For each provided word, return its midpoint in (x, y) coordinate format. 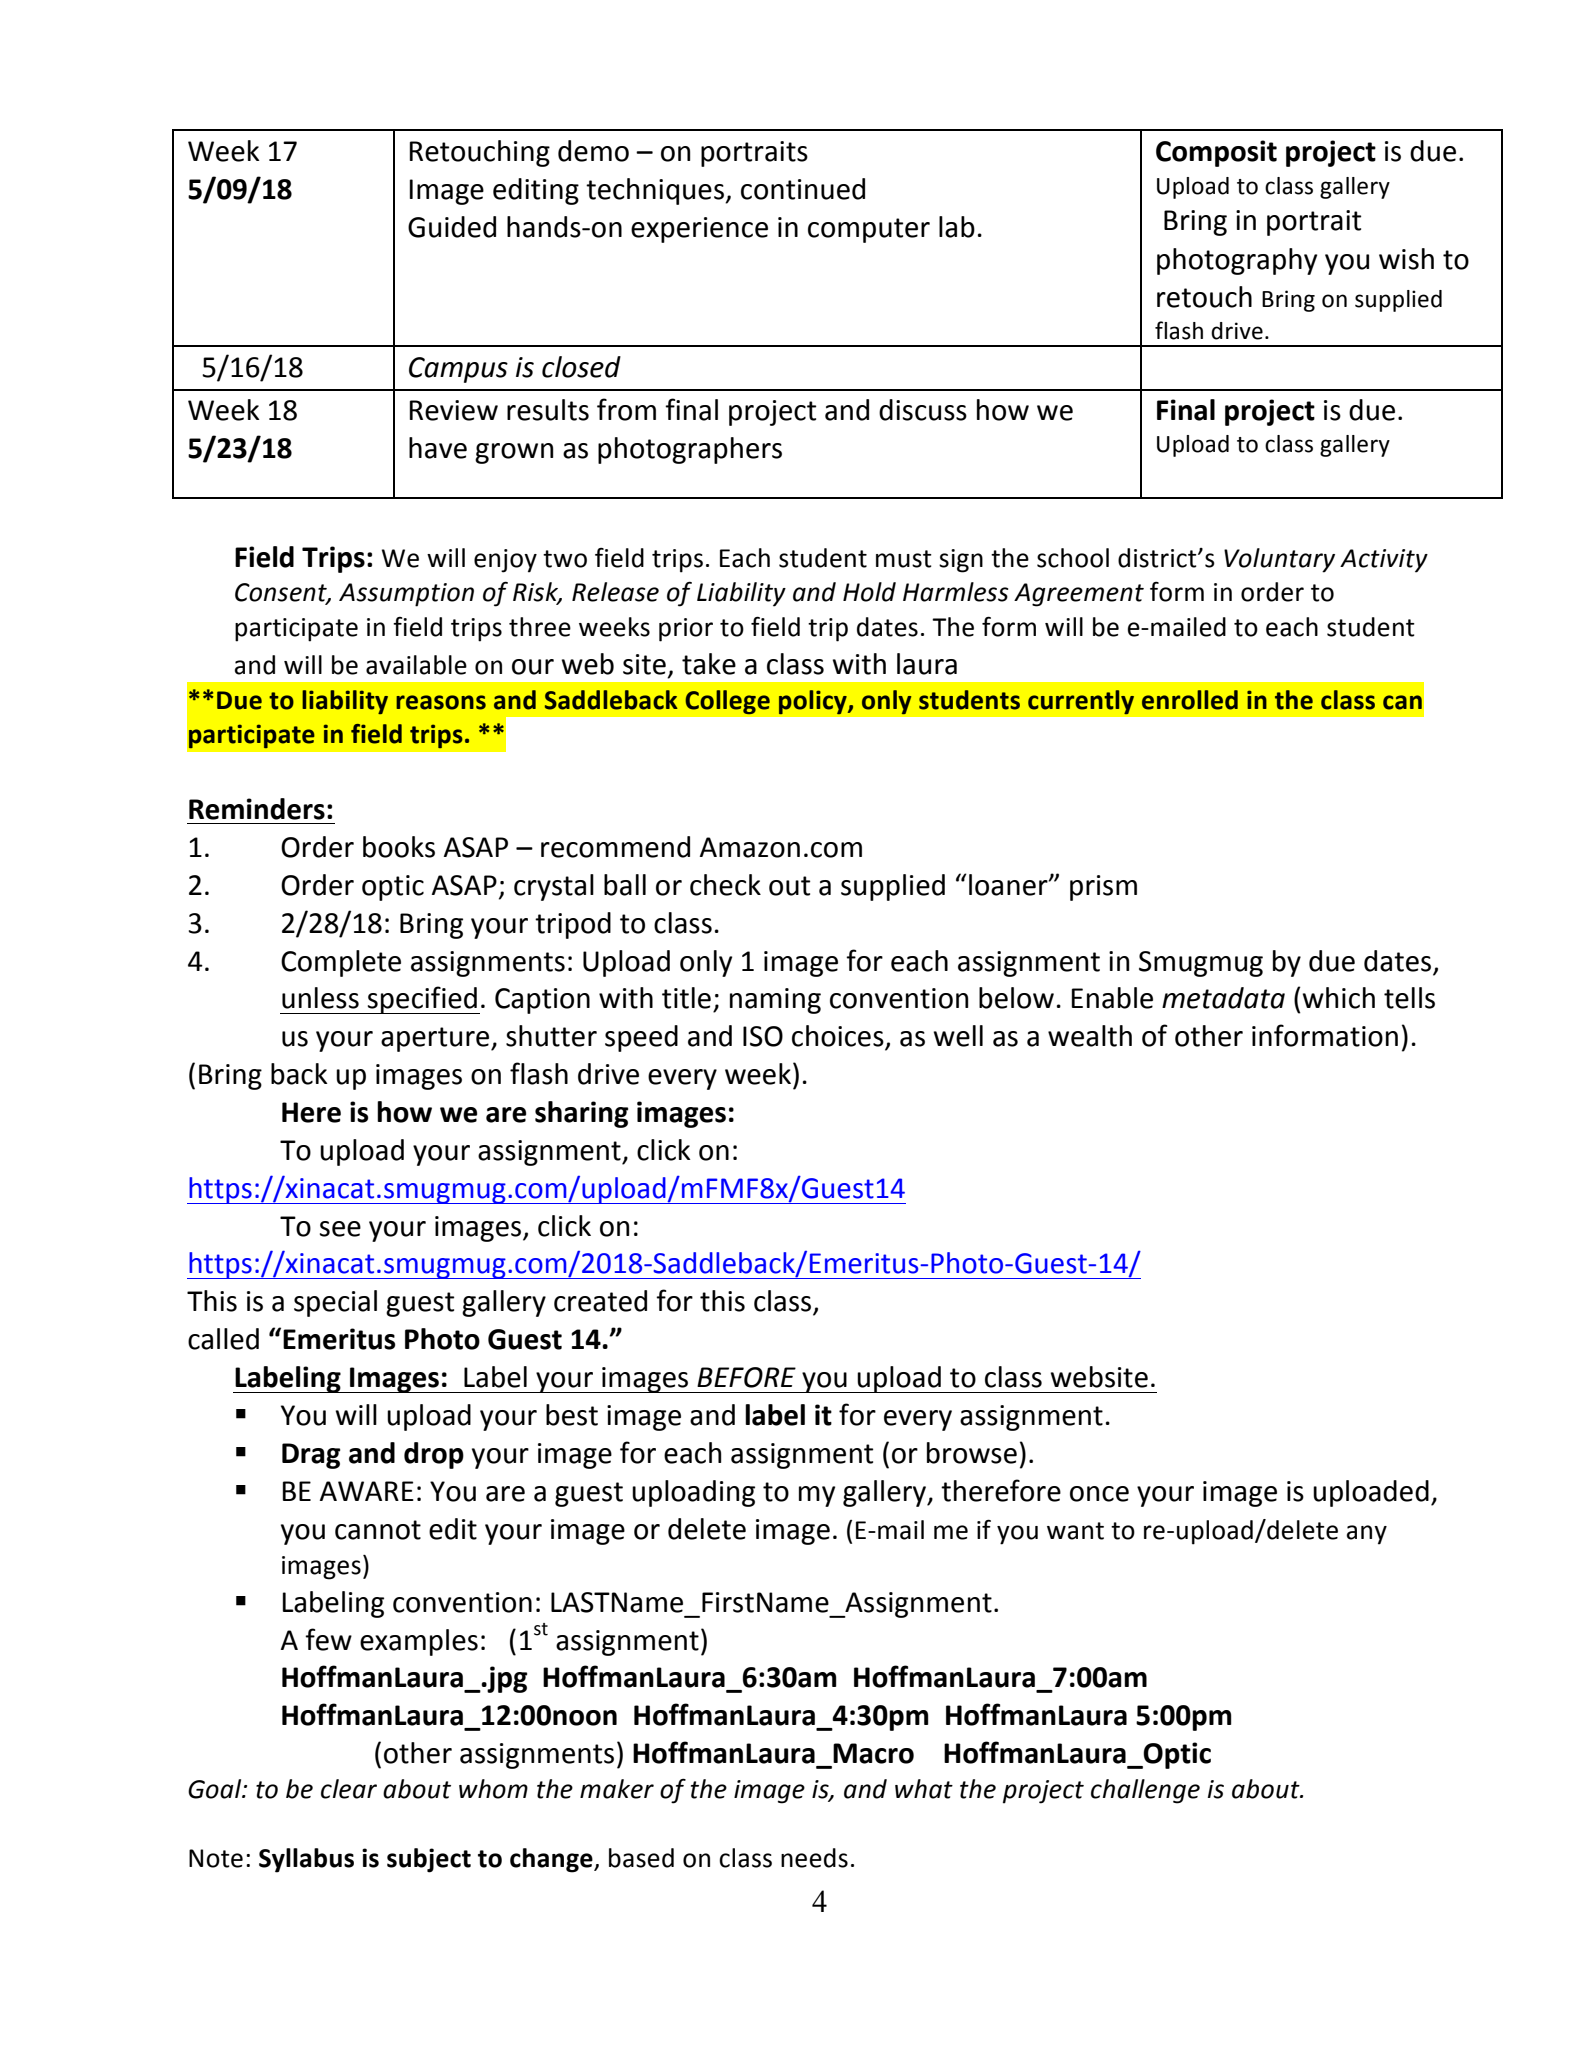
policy (814, 702)
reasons (441, 702)
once (1099, 1494)
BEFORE (746, 1377)
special (335, 1303)
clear (349, 1789)
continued (803, 189)
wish (1406, 259)
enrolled (1190, 700)
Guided (452, 227)
